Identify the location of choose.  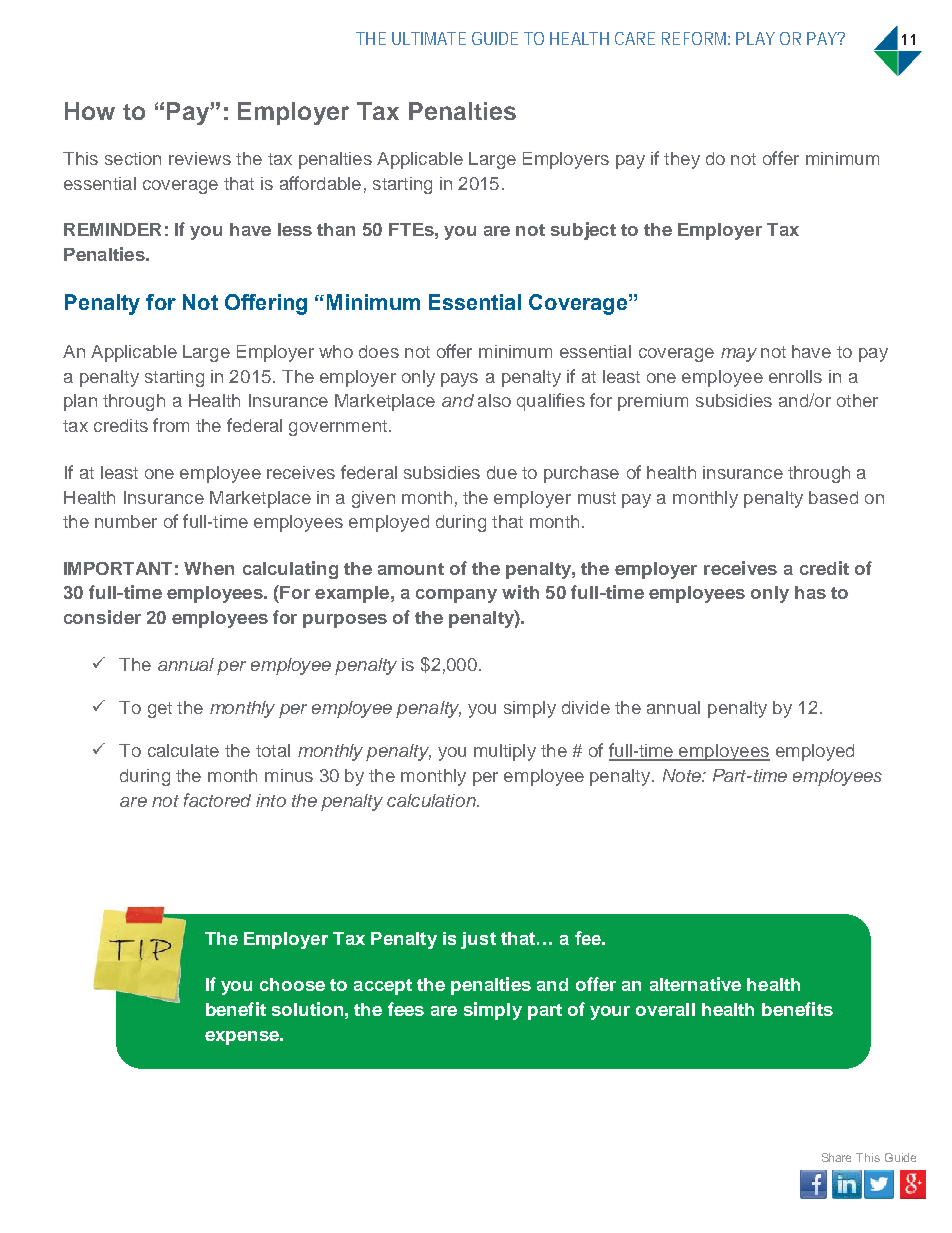
(292, 984).
